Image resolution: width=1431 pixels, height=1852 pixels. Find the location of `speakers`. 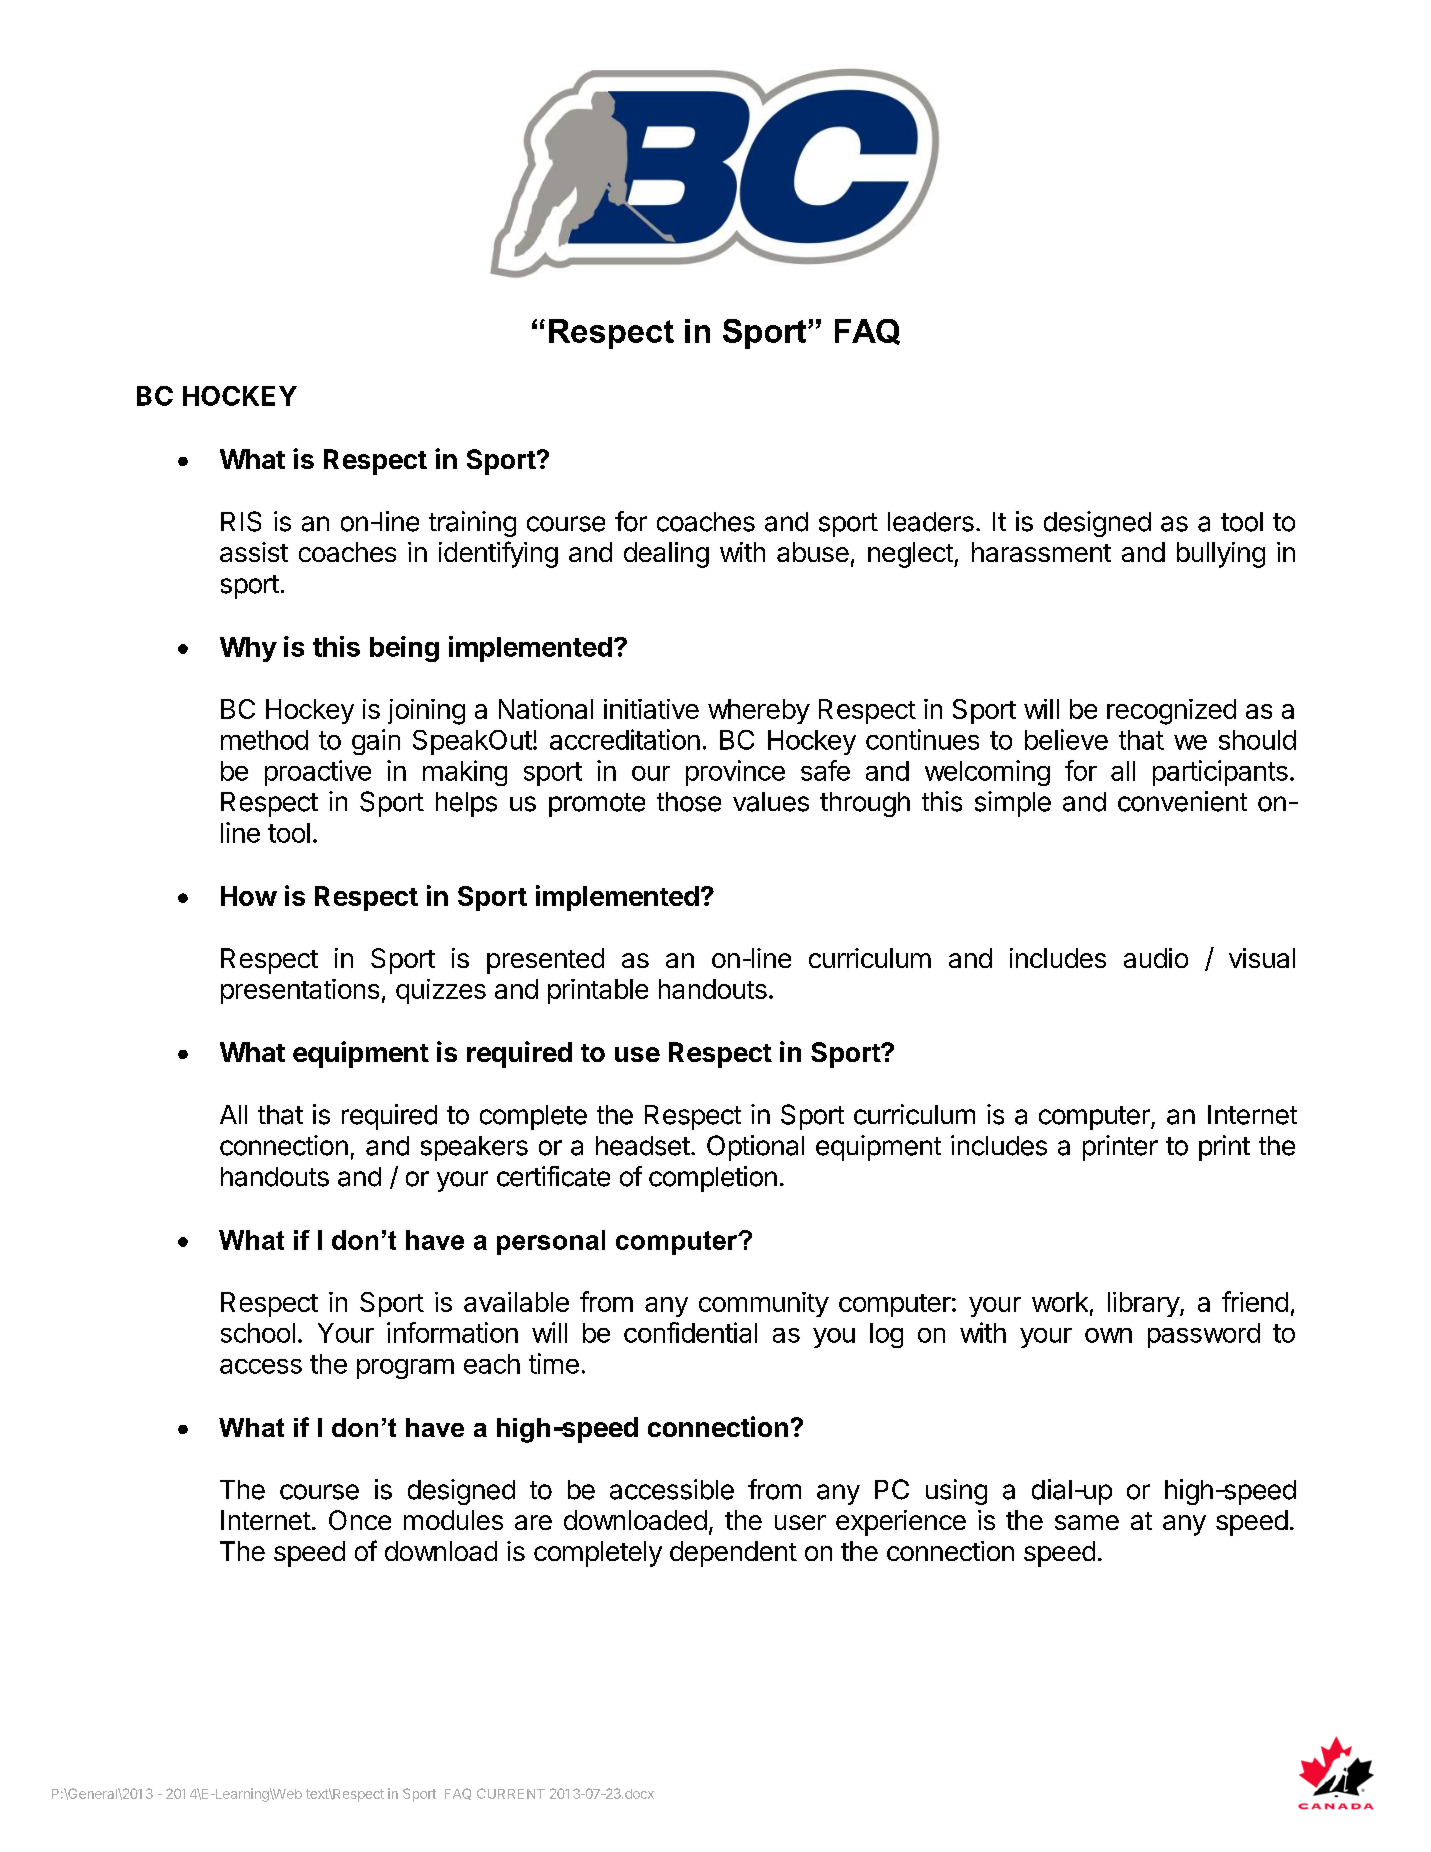

speakers is located at coordinates (474, 1148).
